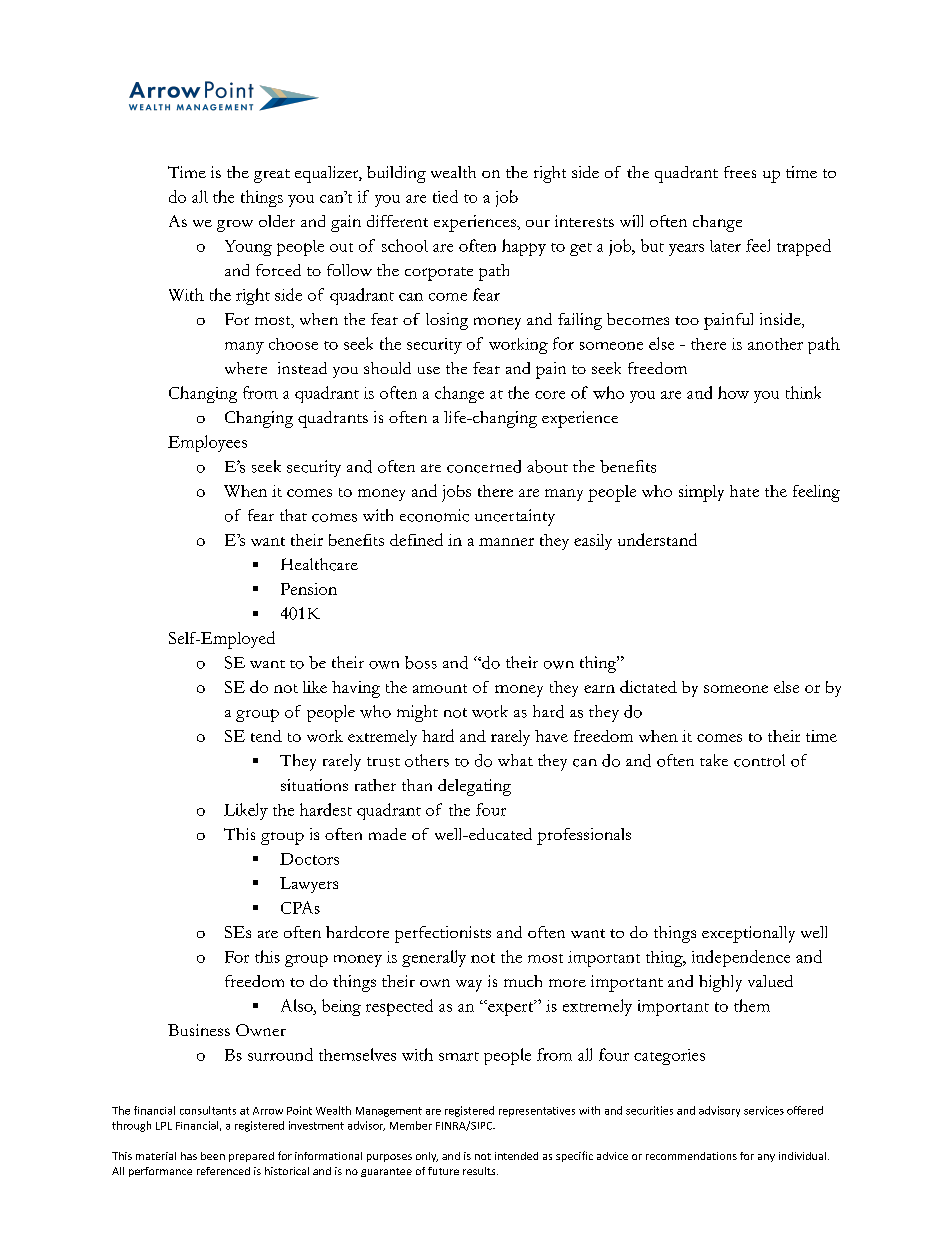 This document has height=1233, width=952. Describe the element at coordinates (235, 226) in the document. I see `grow` at that location.
